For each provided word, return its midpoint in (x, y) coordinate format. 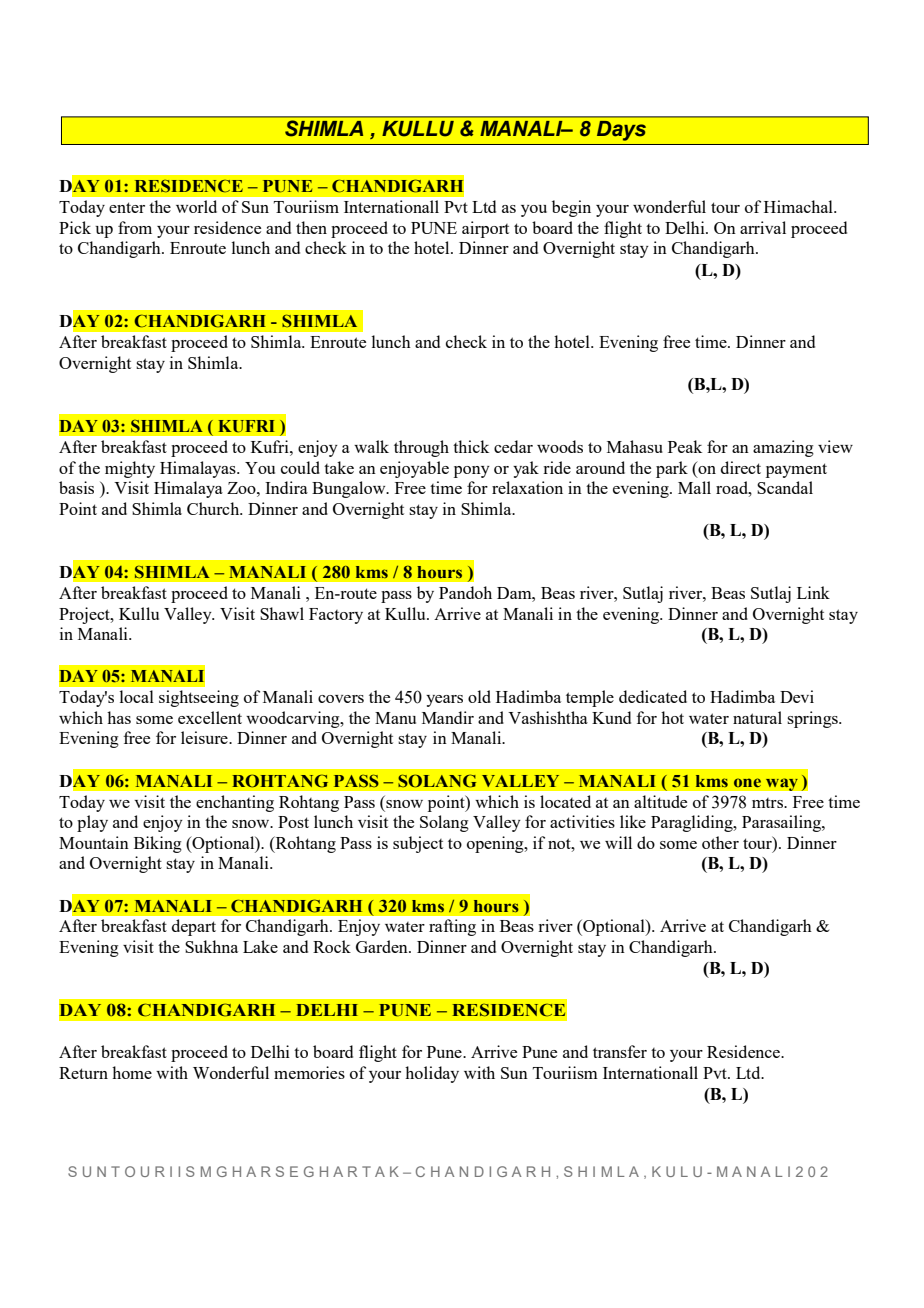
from (135, 227)
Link (813, 592)
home (132, 1072)
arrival (763, 227)
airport (485, 229)
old (479, 696)
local (137, 696)
